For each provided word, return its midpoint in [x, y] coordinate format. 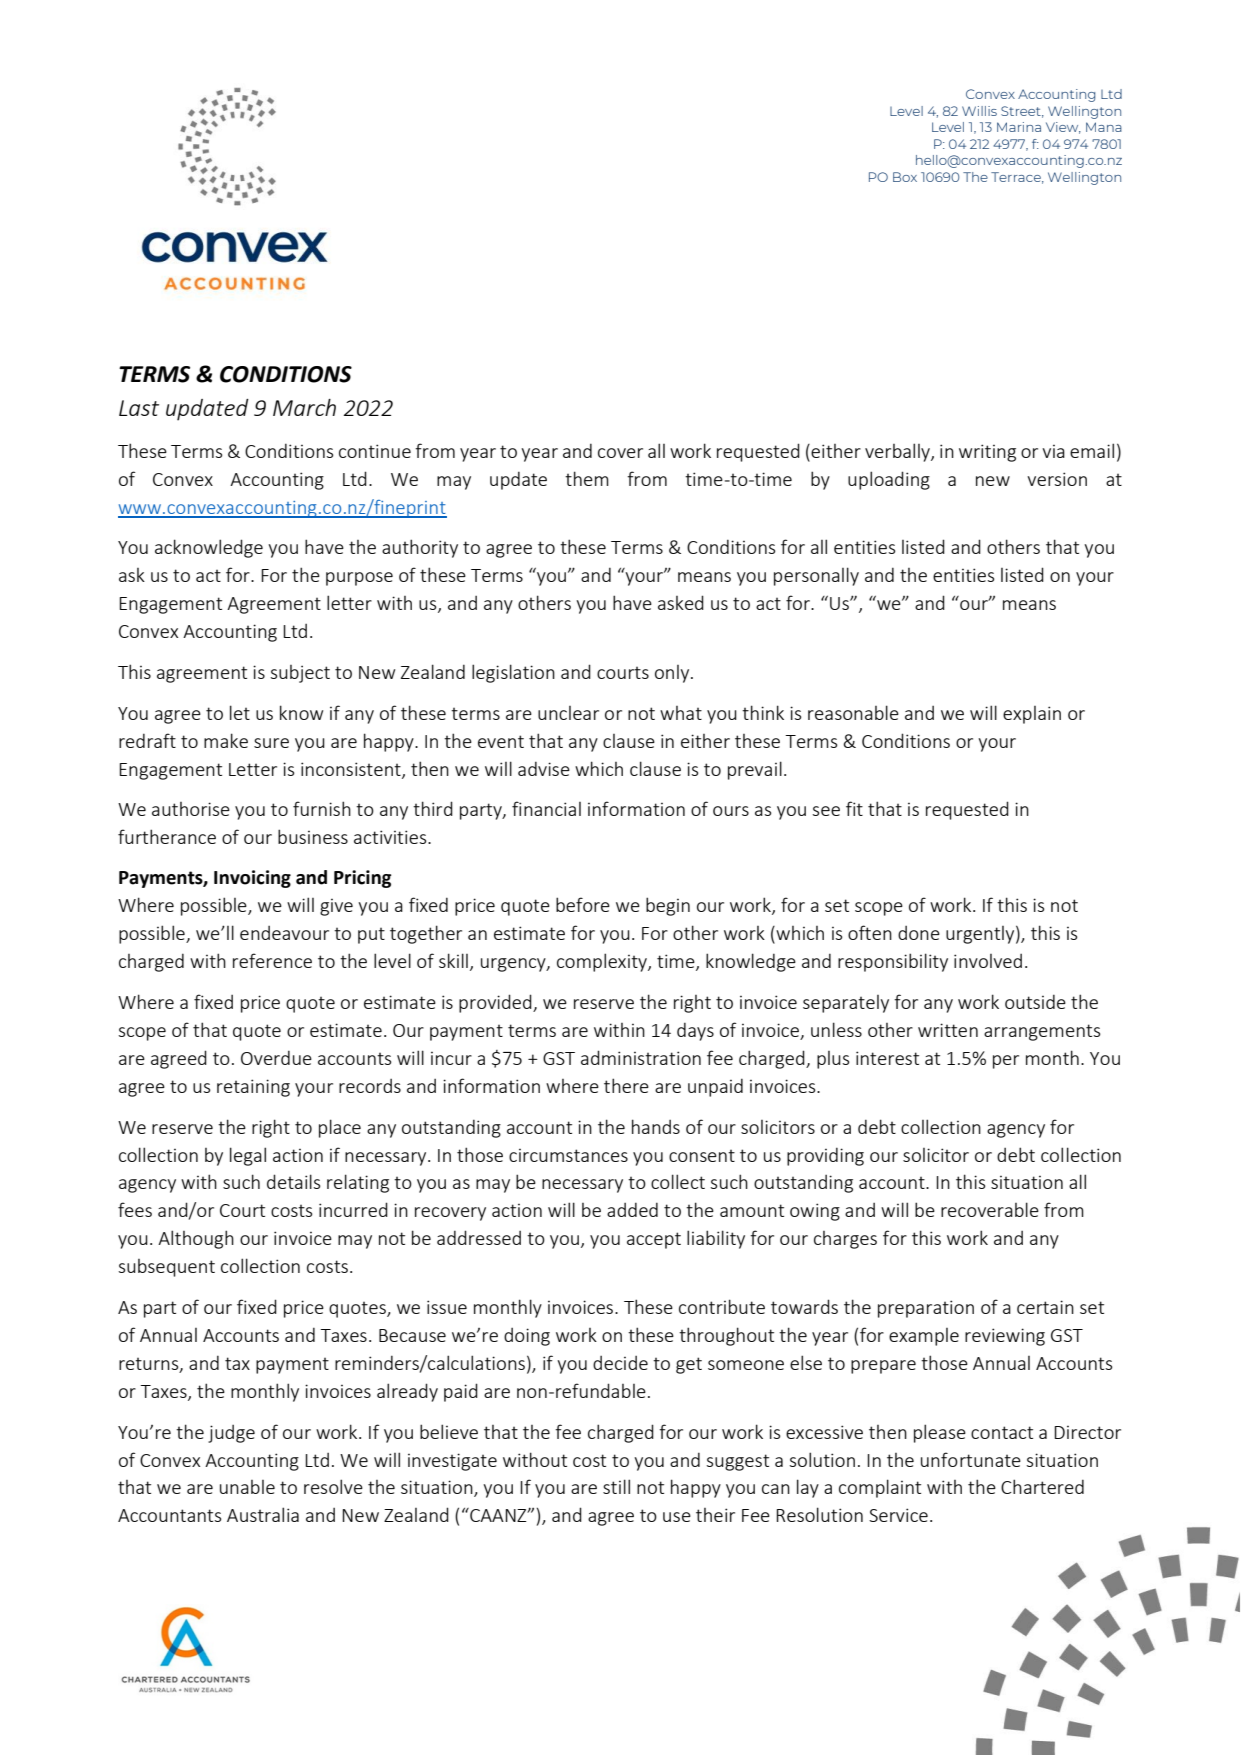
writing [987, 453]
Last [139, 408]
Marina [1019, 127]
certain [1045, 1307]
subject [300, 674]
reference [272, 960]
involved [988, 961]
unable [247, 1487]
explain [1032, 715]
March [304, 407]
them [587, 478]
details [293, 1181]
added [632, 1209]
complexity [603, 962]
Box [905, 177]
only [673, 674]
